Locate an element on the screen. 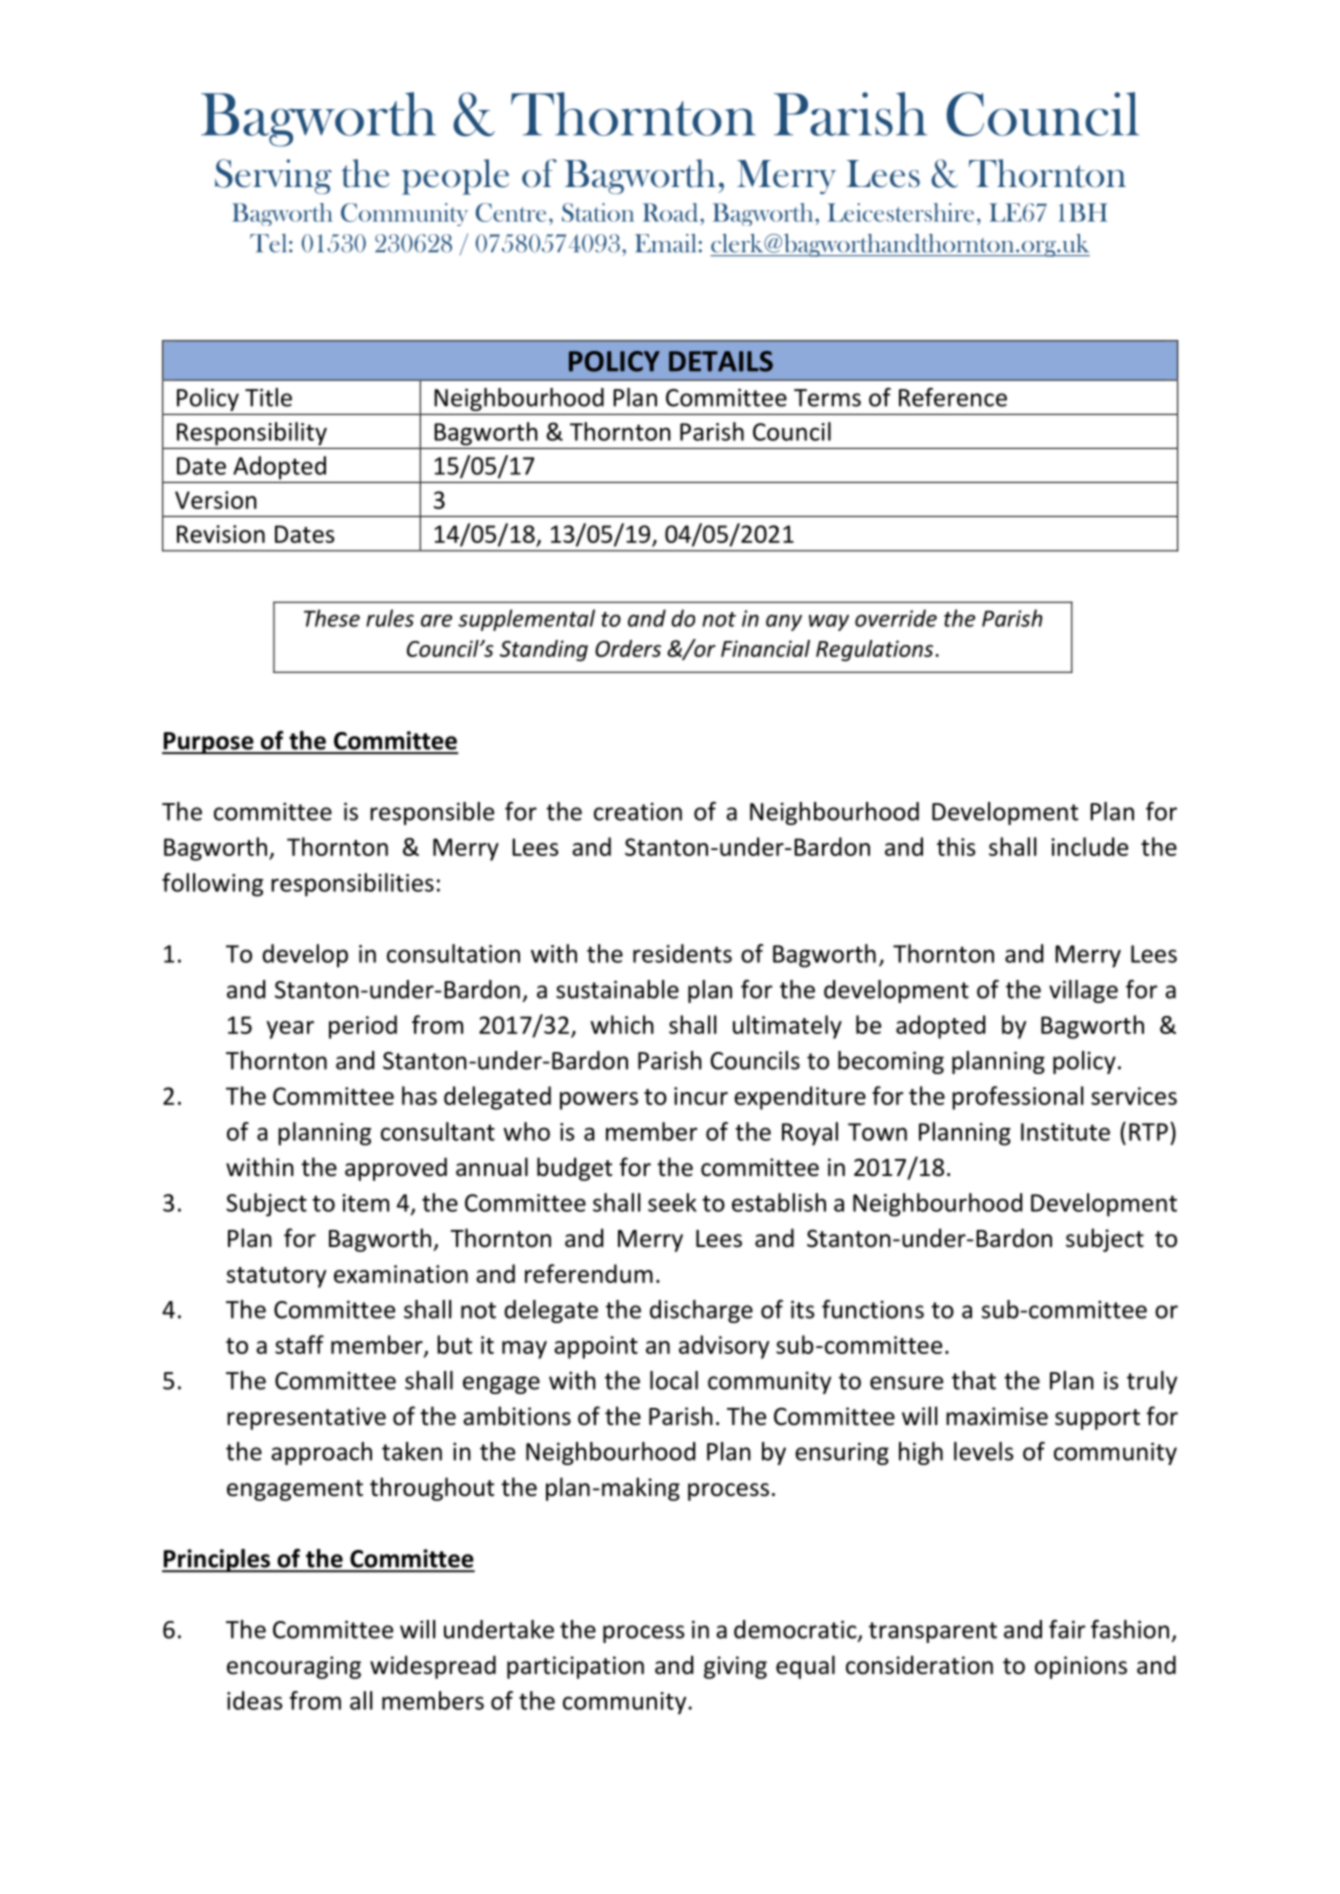 The height and width of the screenshot is (1894, 1340). seek is located at coordinates (672, 1202).
